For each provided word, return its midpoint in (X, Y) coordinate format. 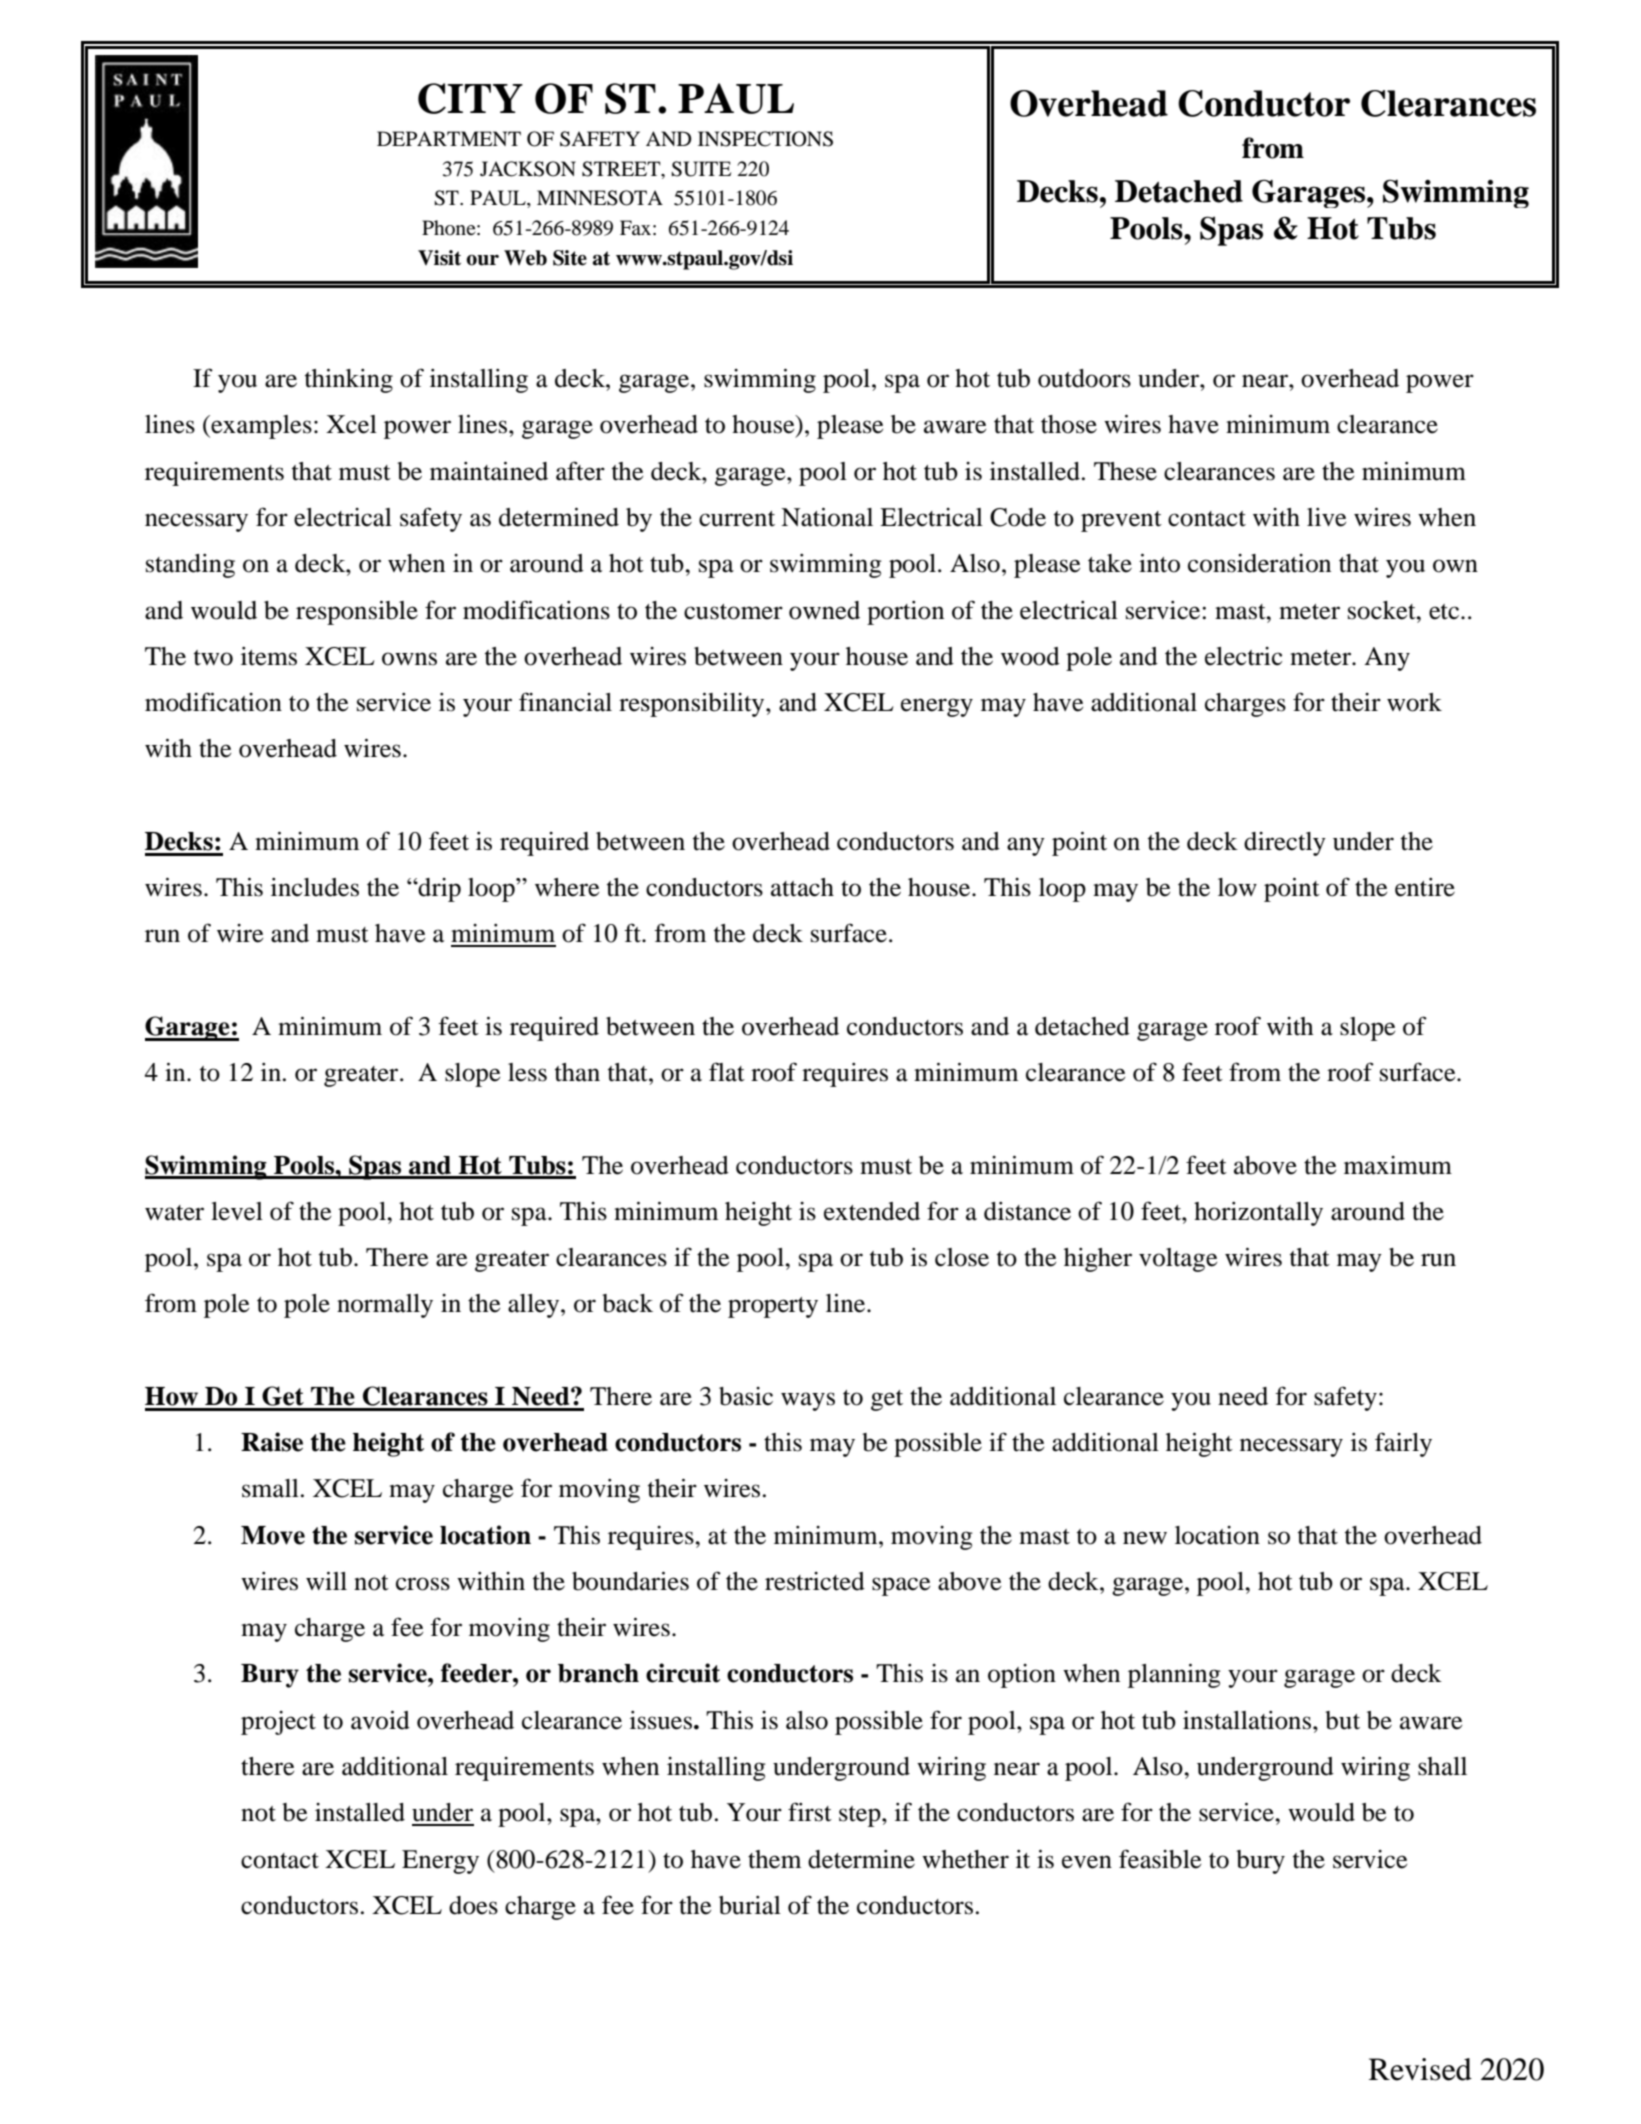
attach (802, 887)
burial (750, 1905)
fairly (1403, 1444)
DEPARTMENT (449, 138)
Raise (272, 1442)
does (473, 1905)
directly (1285, 844)
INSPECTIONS (765, 139)
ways (808, 1401)
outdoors (1084, 378)
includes (315, 887)
